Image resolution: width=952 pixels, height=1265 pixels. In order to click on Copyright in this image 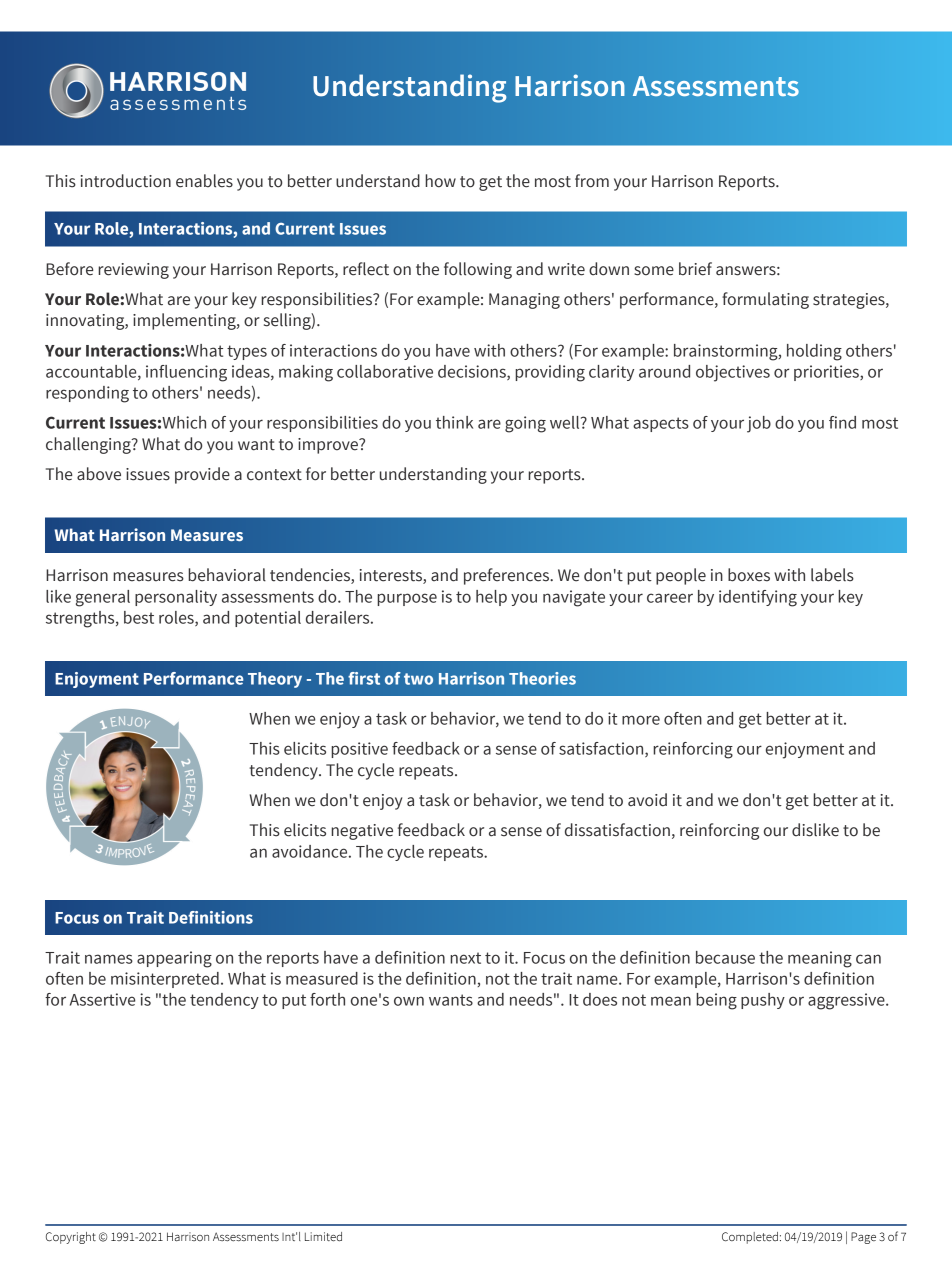, I will do `click(71, 1238)`.
